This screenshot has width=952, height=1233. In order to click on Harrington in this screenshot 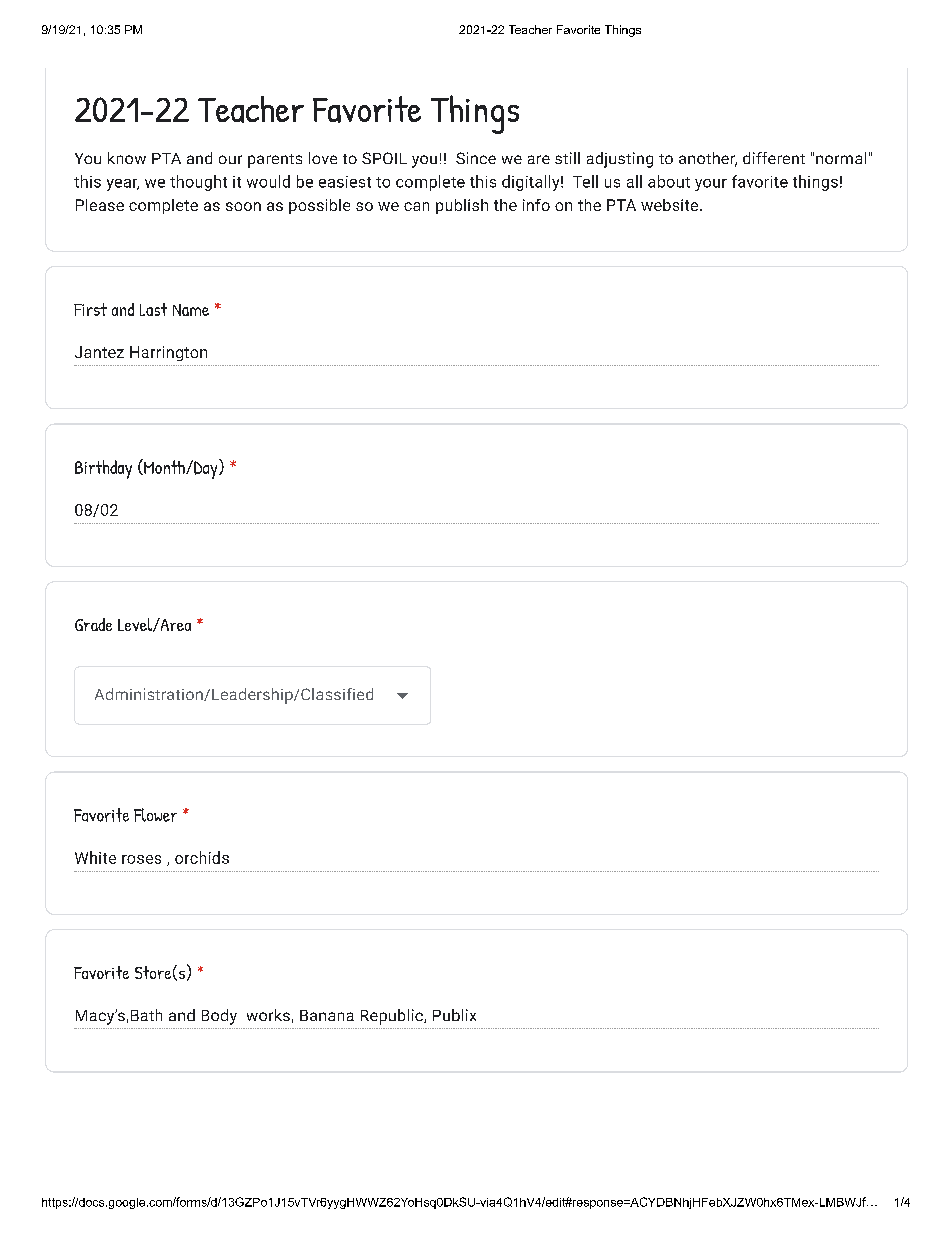, I will do `click(168, 353)`.
